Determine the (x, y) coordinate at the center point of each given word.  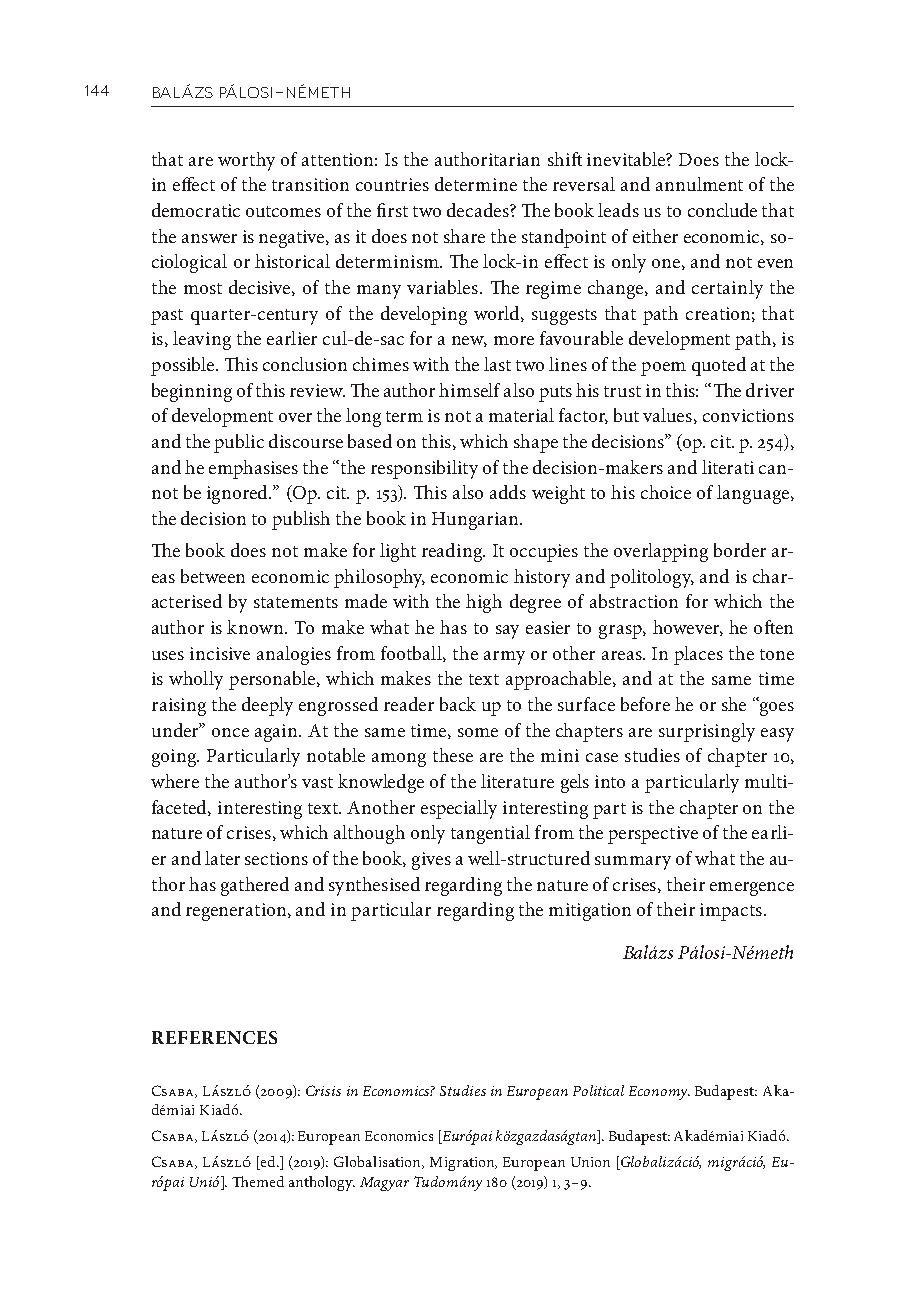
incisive (220, 653)
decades (479, 210)
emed (267, 1181)
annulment (699, 184)
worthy (246, 161)
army (504, 658)
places (698, 655)
